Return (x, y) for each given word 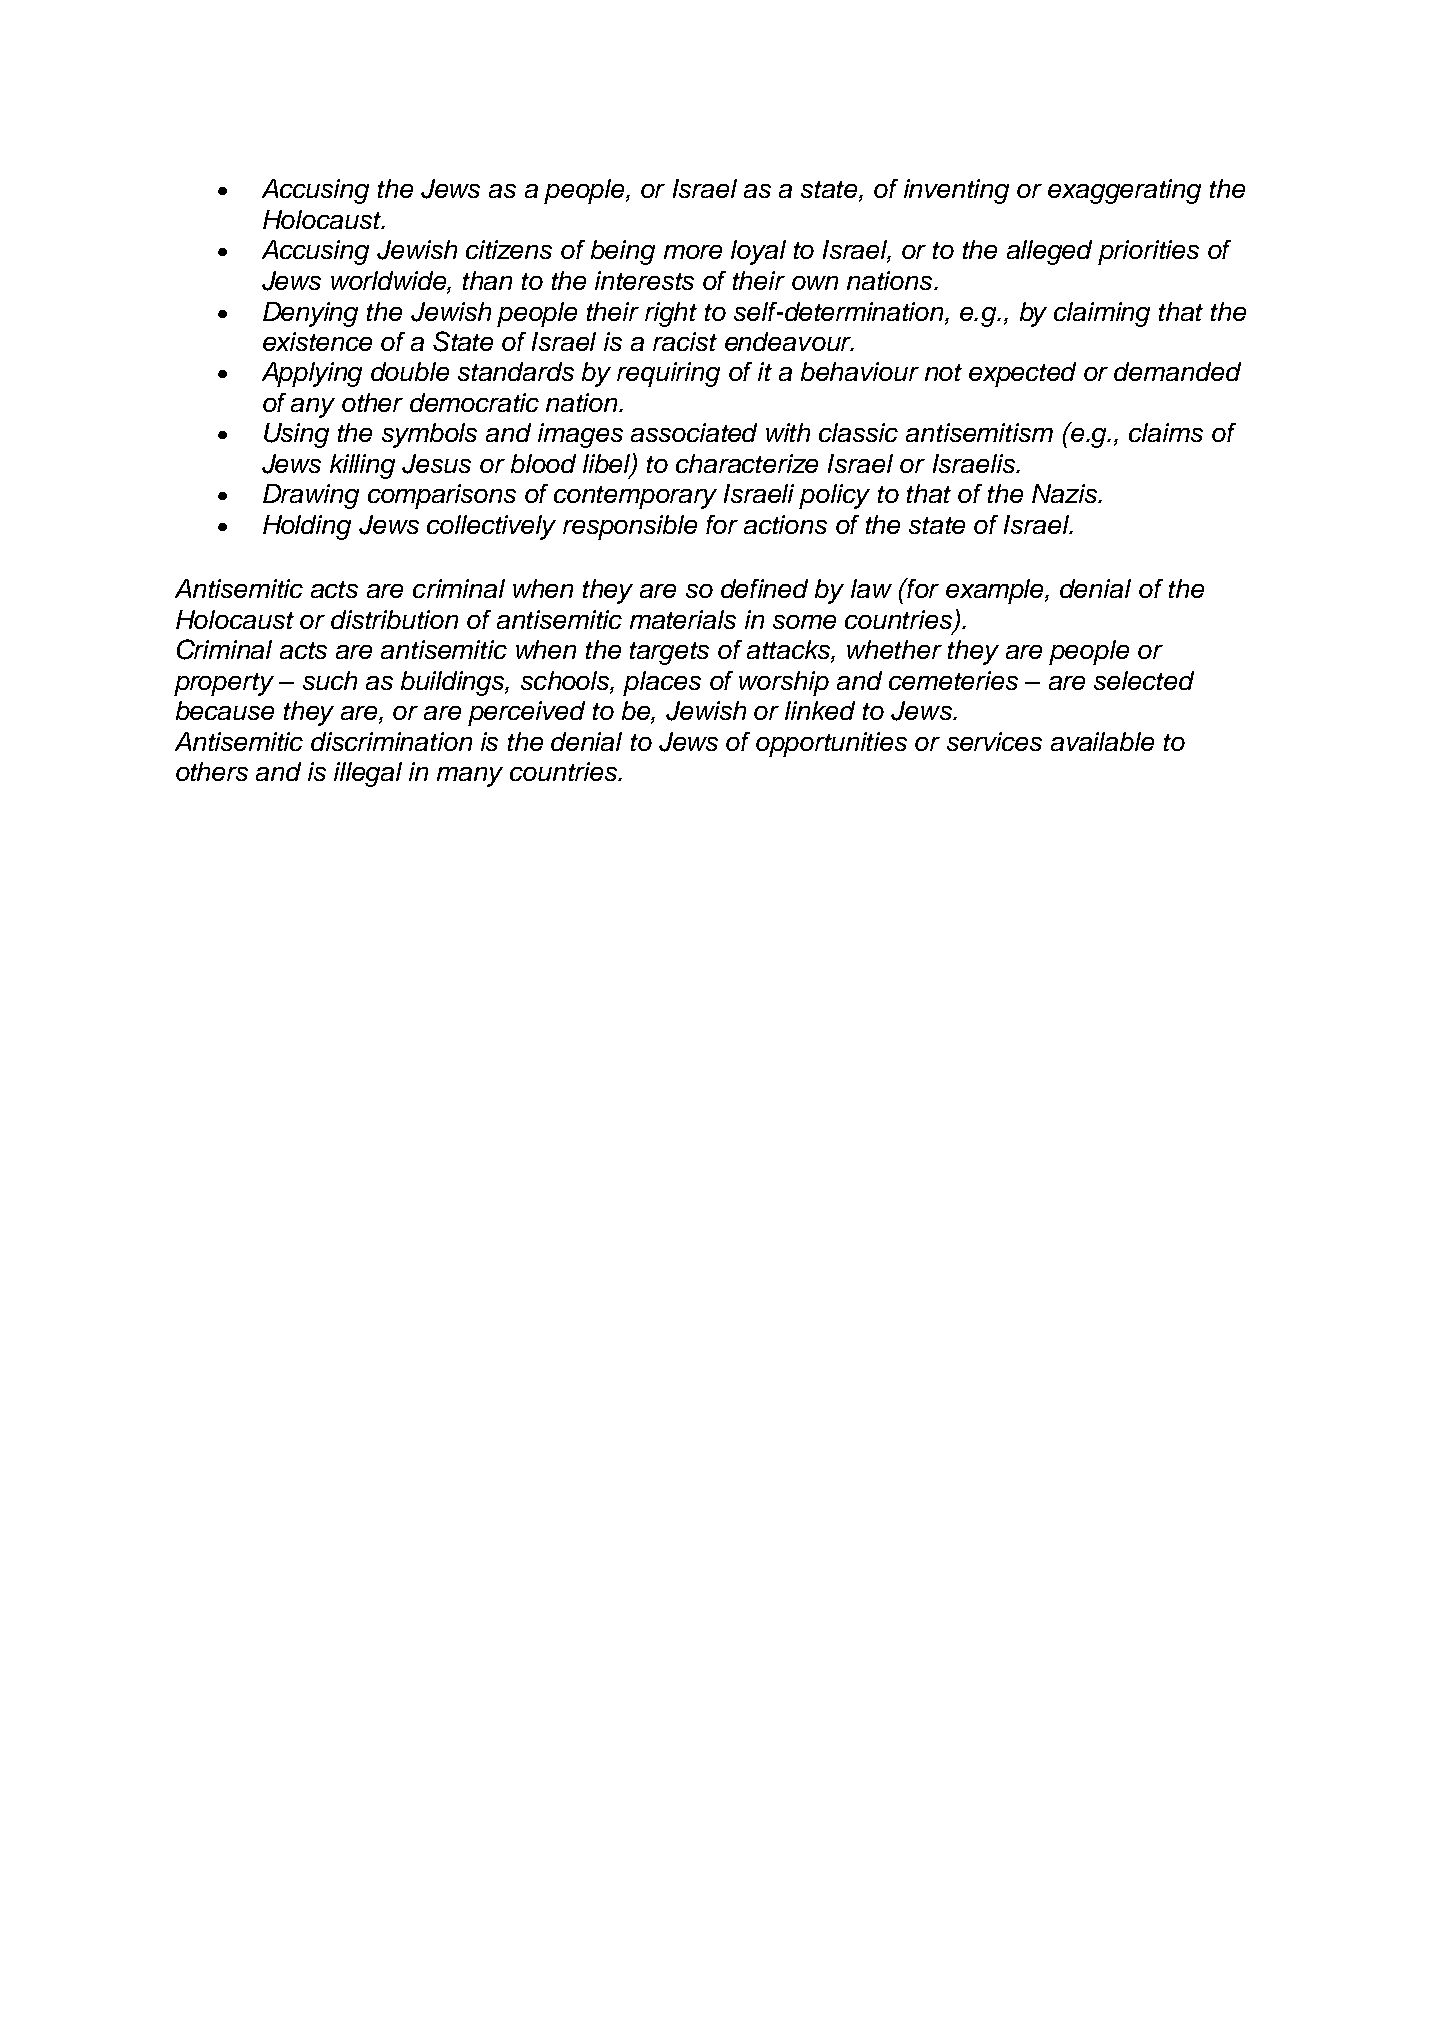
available (1102, 741)
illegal (368, 774)
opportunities (831, 744)
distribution (394, 619)
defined (764, 588)
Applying (312, 374)
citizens (509, 249)
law (871, 588)
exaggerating (1124, 191)
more (693, 252)
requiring (668, 374)
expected (1022, 374)
